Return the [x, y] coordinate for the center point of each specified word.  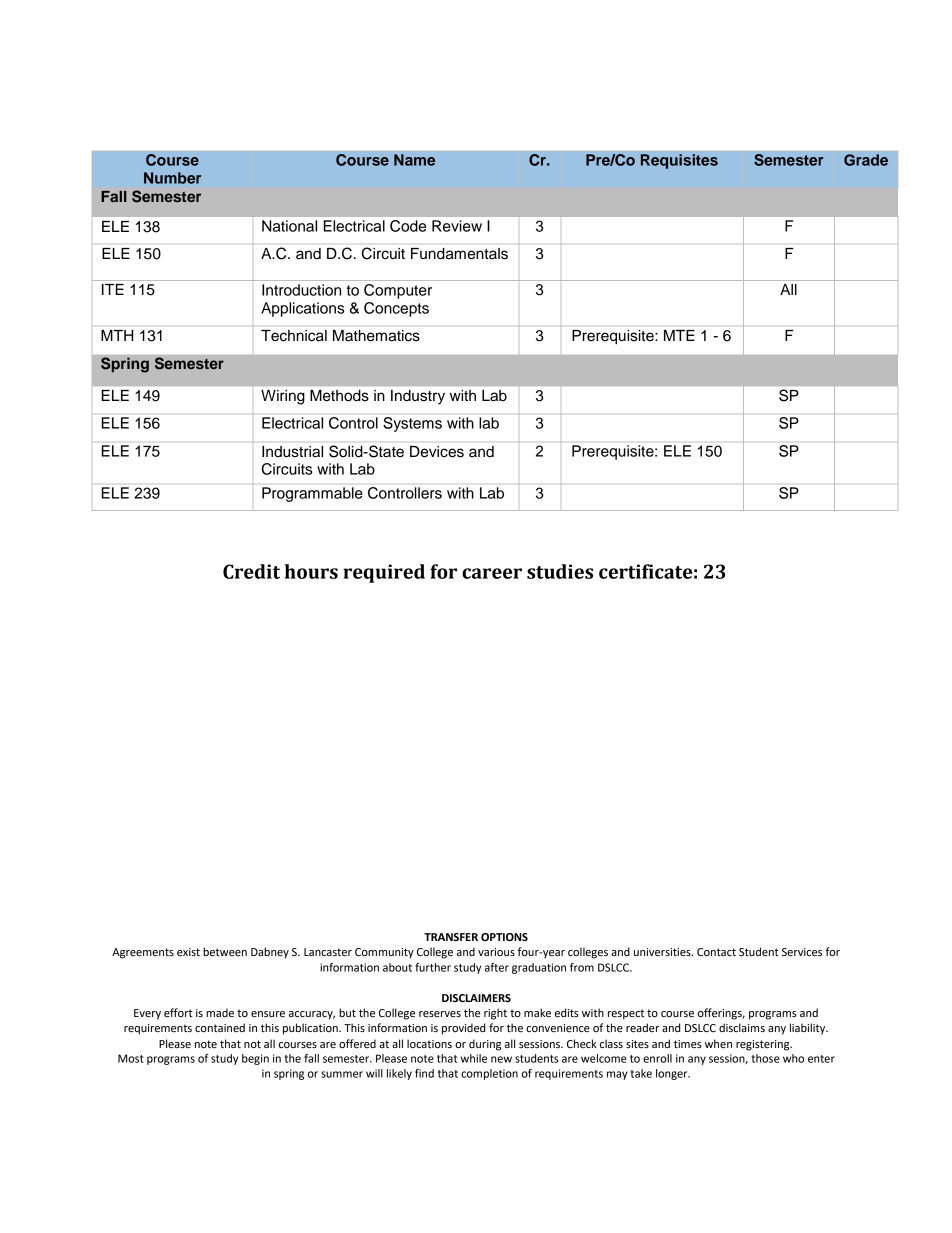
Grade [866, 160]
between [225, 951]
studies [560, 571]
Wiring [283, 397]
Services [802, 952]
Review [457, 226]
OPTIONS [504, 937]
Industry [418, 397]
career [492, 573]
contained [220, 1028]
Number [172, 178]
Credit [251, 571]
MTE [679, 335]
